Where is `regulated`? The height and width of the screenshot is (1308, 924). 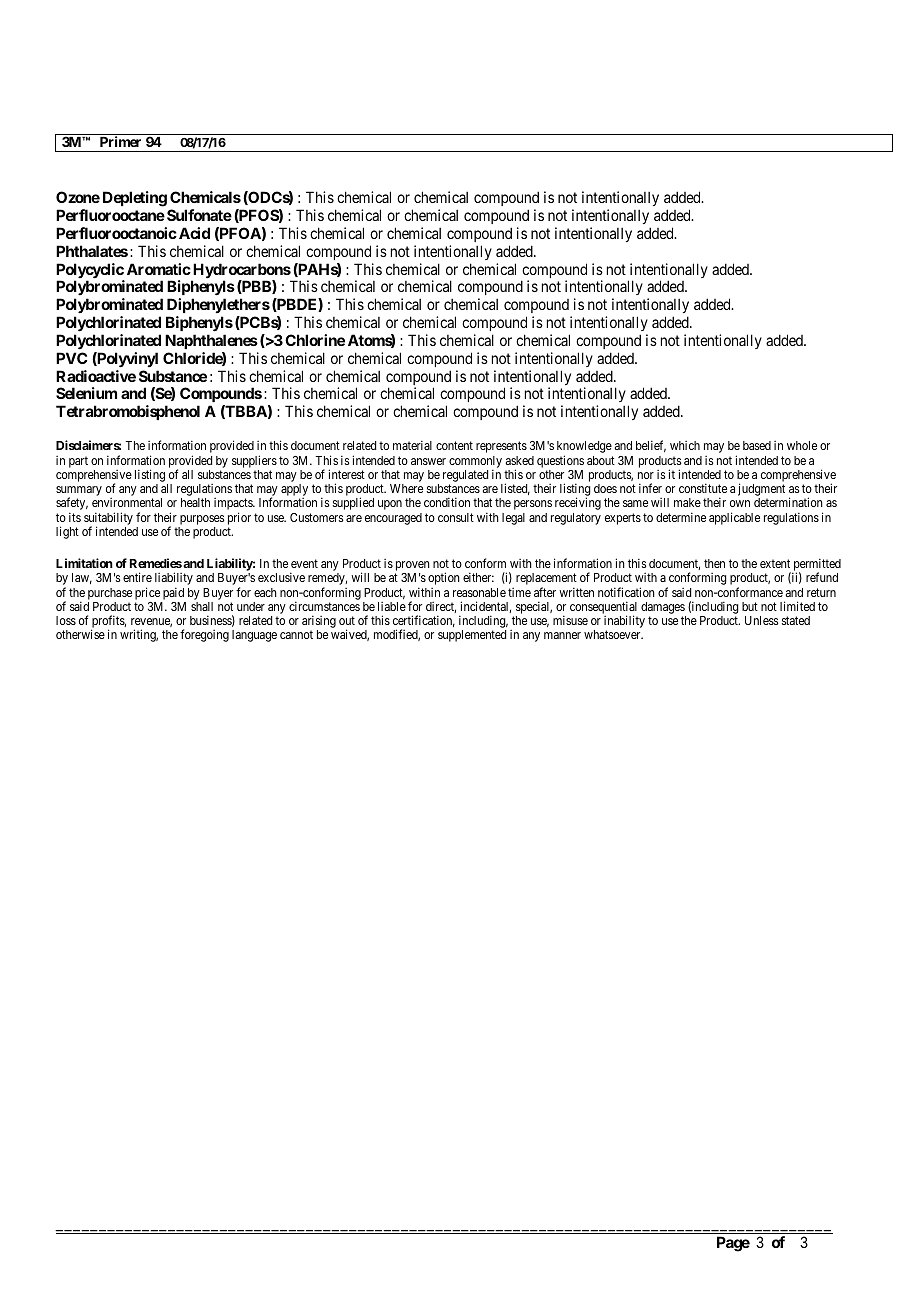
regulated is located at coordinates (465, 477).
